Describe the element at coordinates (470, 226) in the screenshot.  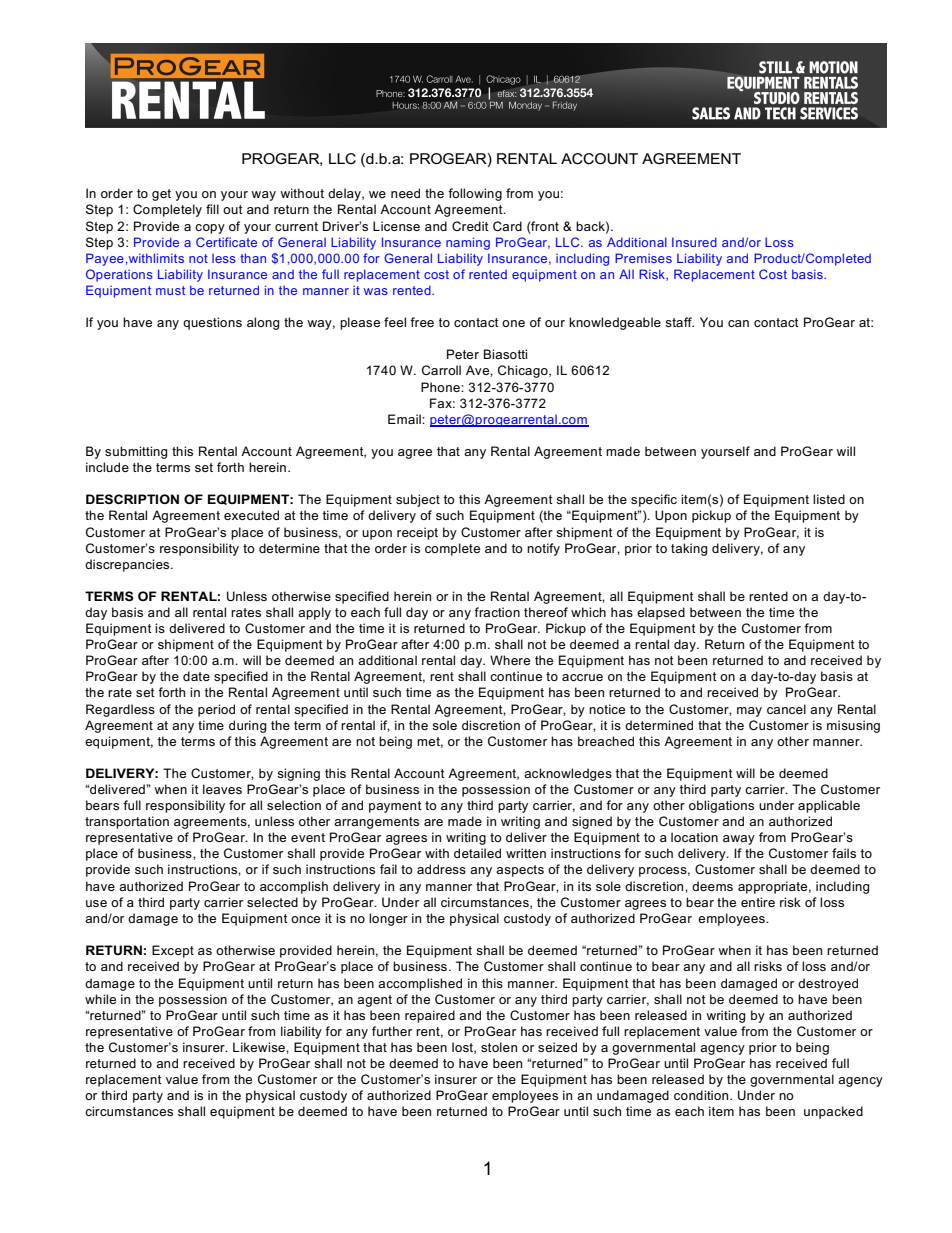
I see `Credit` at that location.
